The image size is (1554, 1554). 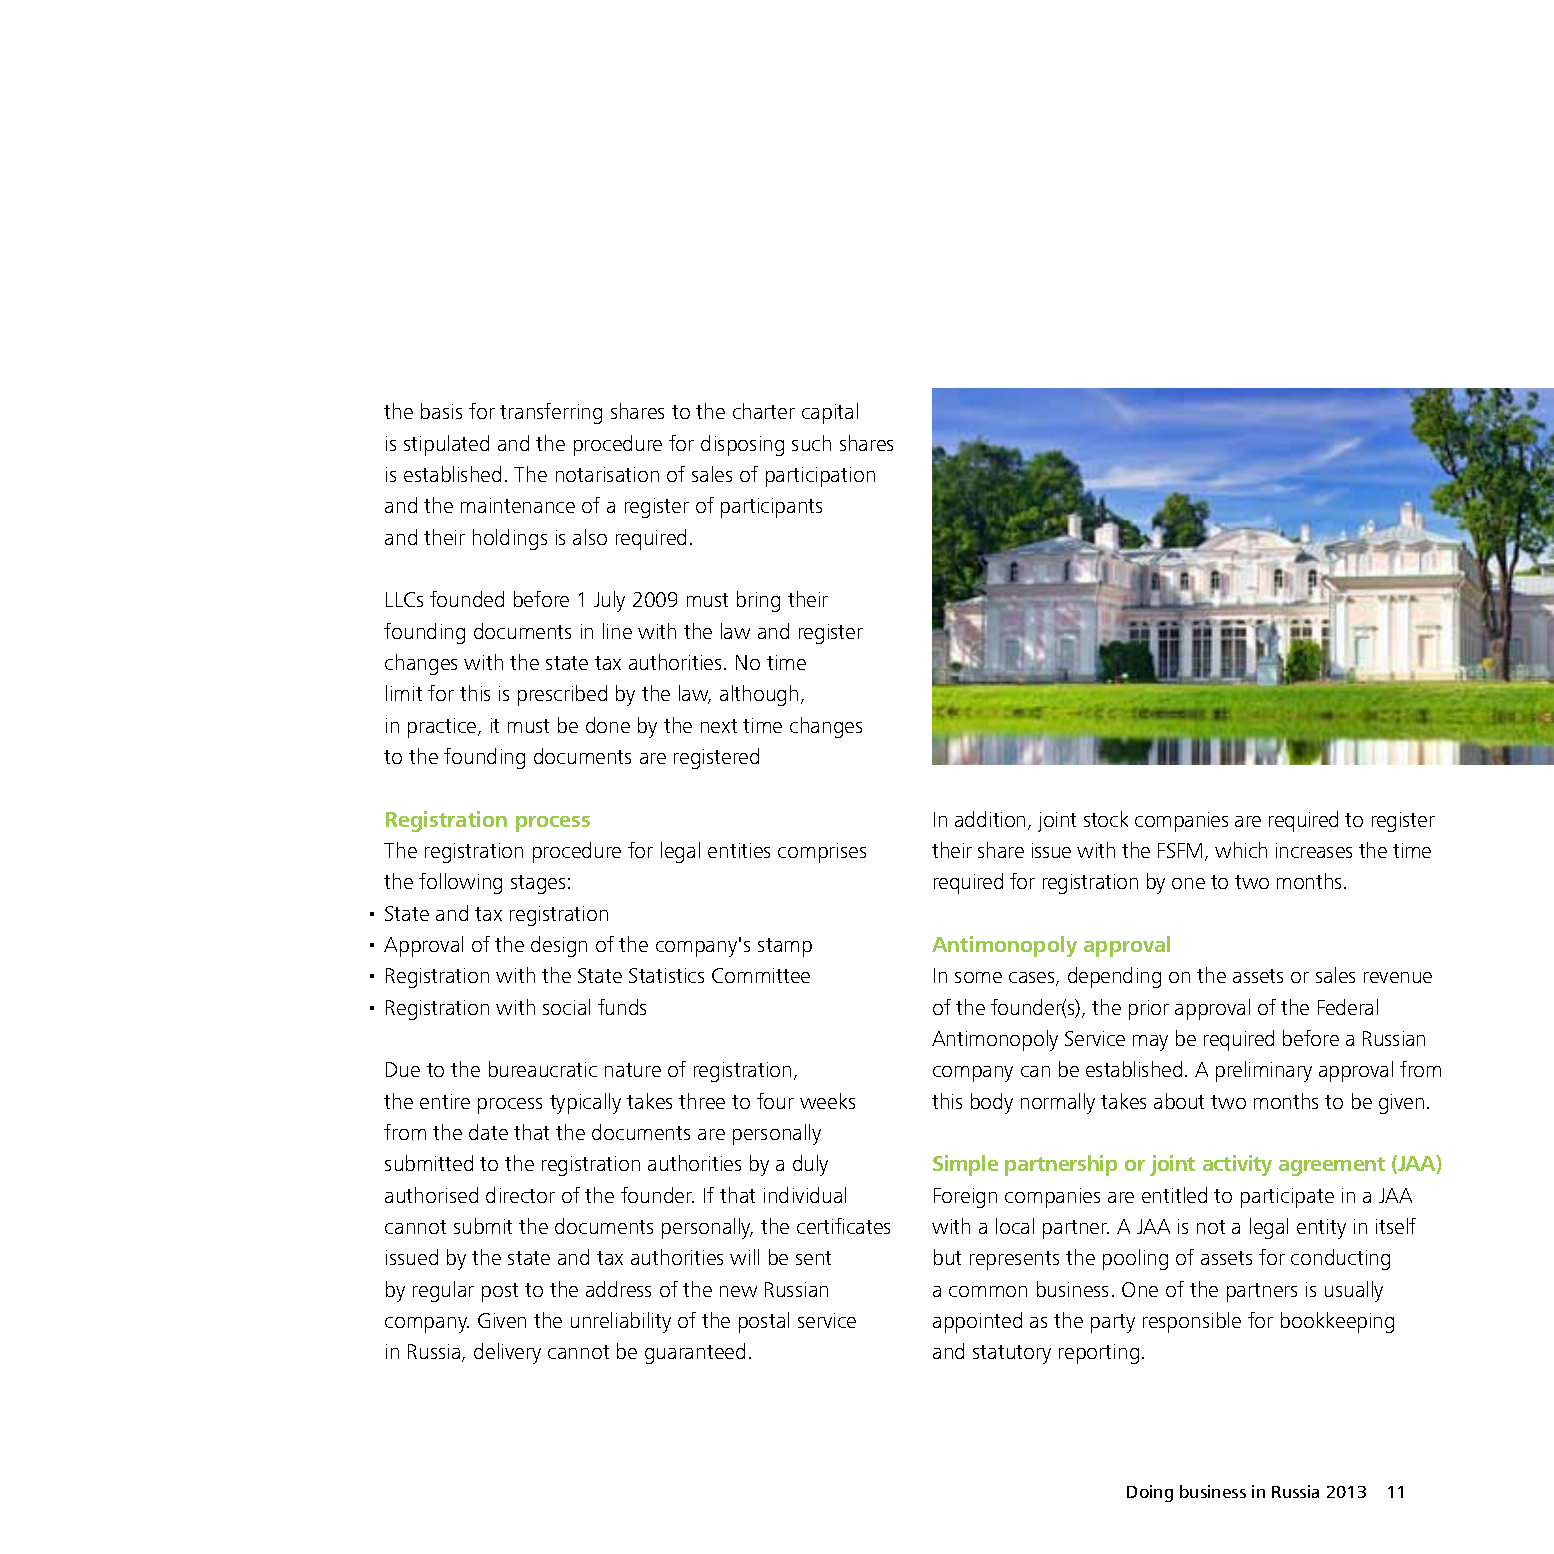 I want to click on some, so click(x=978, y=977).
